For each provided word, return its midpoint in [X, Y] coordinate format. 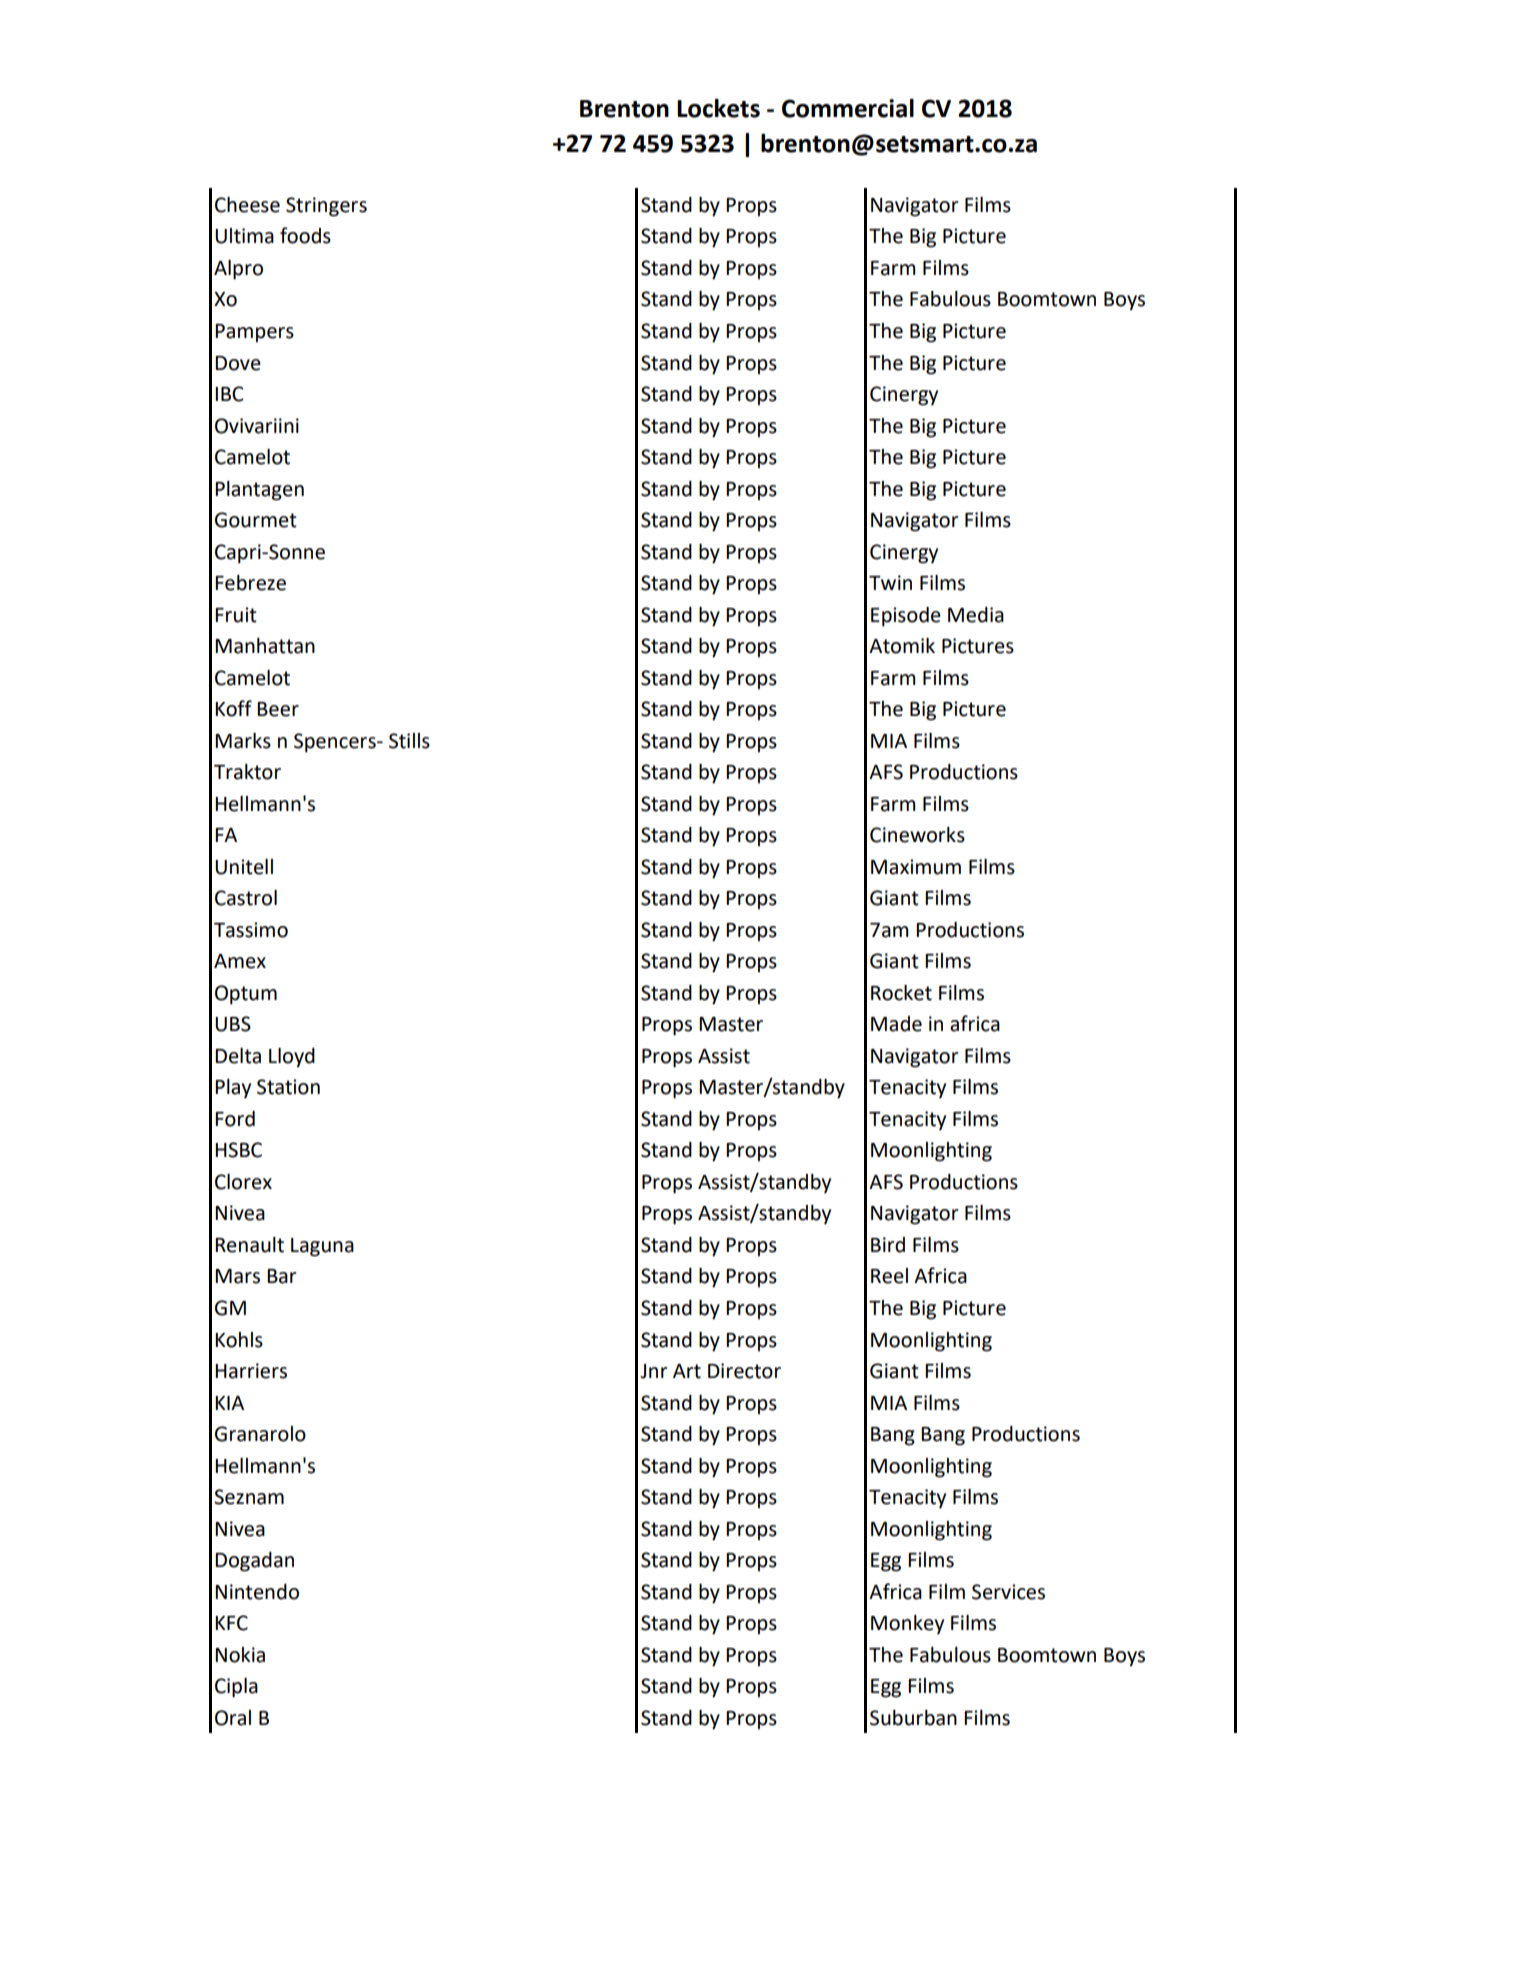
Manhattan [265, 646]
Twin [890, 582]
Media [976, 615]
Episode [906, 617]
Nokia [240, 1655]
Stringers [326, 207]
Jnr [654, 1371]
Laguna [322, 1247]
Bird [888, 1245]
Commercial [848, 108]
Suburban [913, 1718]
